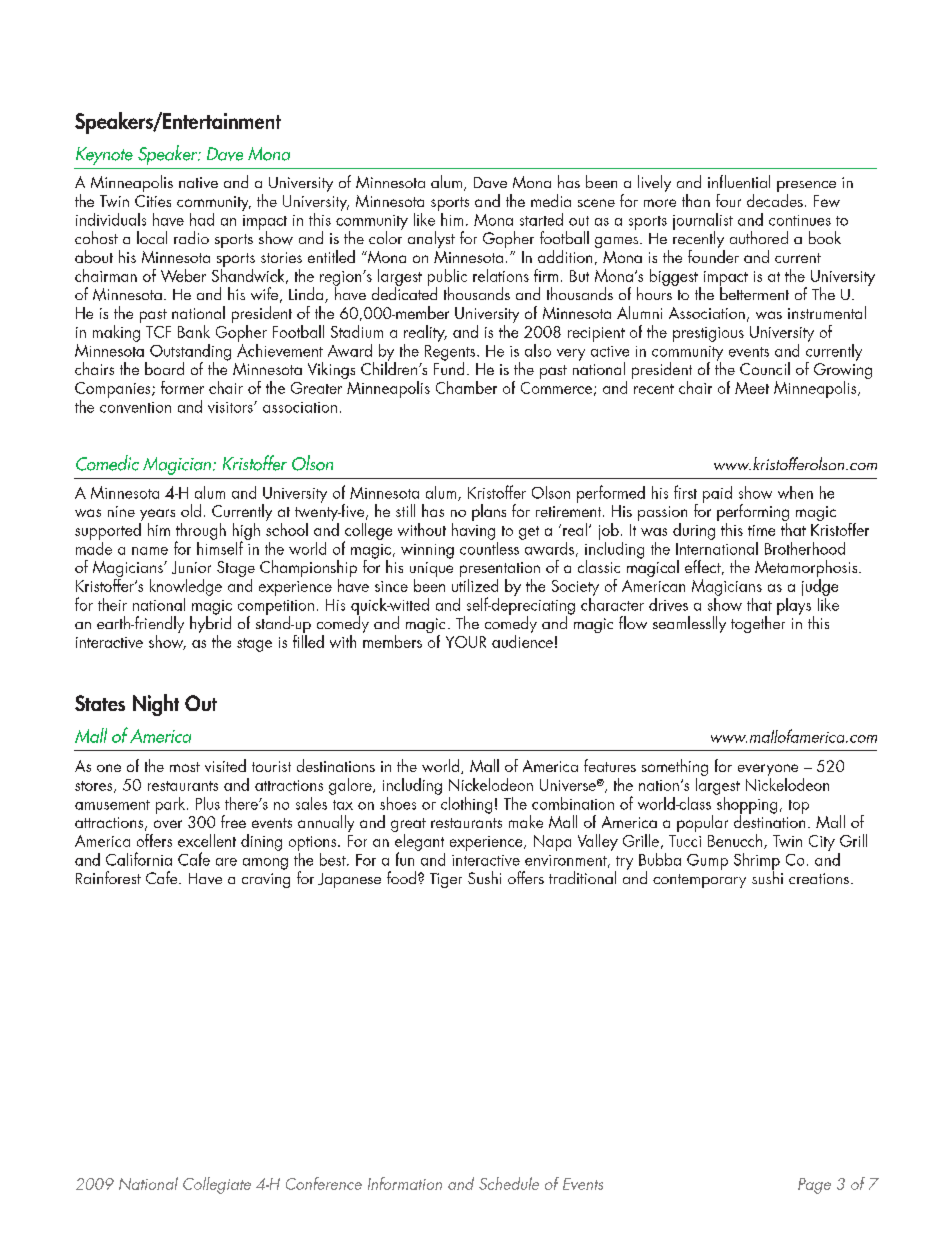 The width and height of the image is (952, 1233). I want to click on performing, so click(753, 514).
